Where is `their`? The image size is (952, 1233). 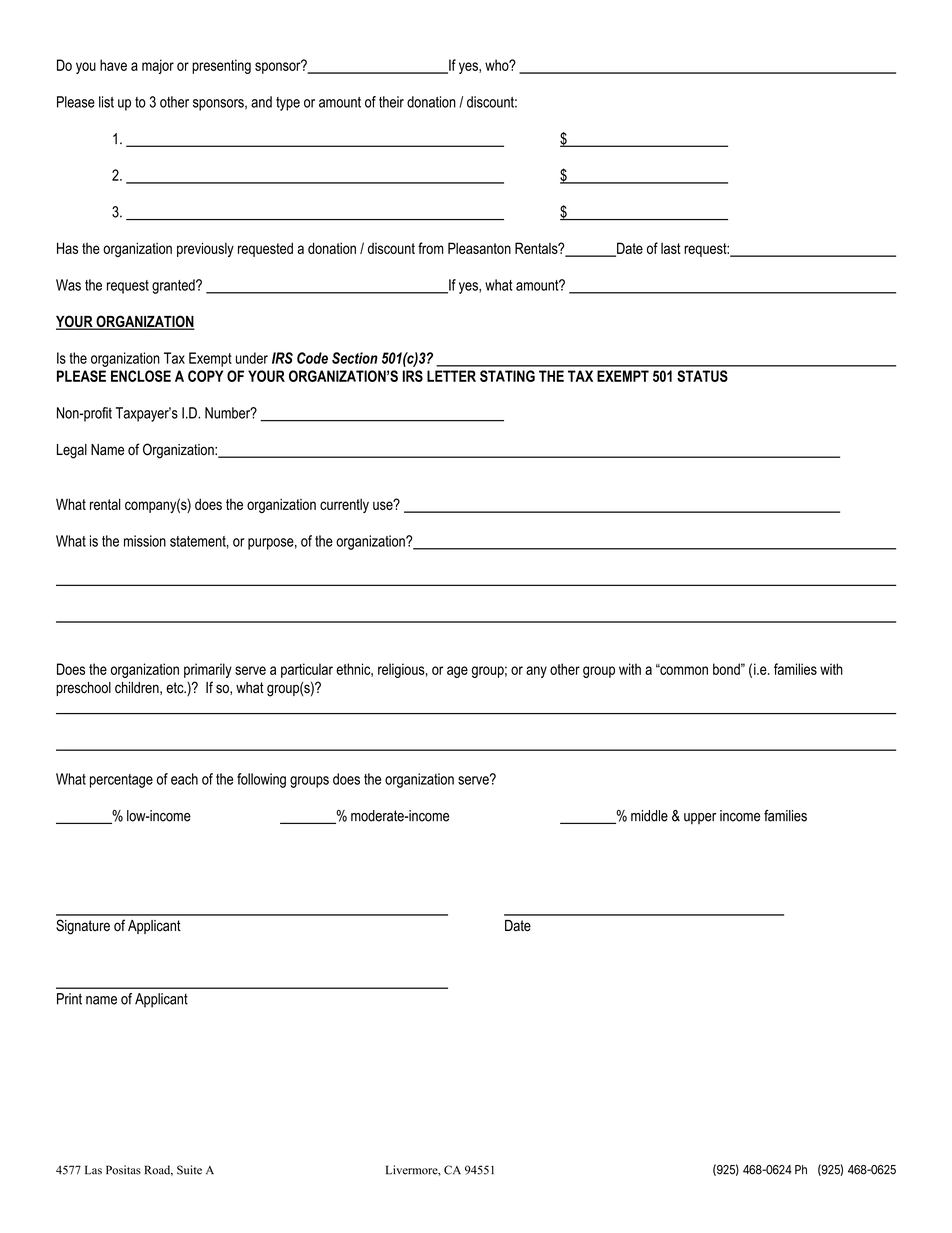
their is located at coordinates (391, 102).
